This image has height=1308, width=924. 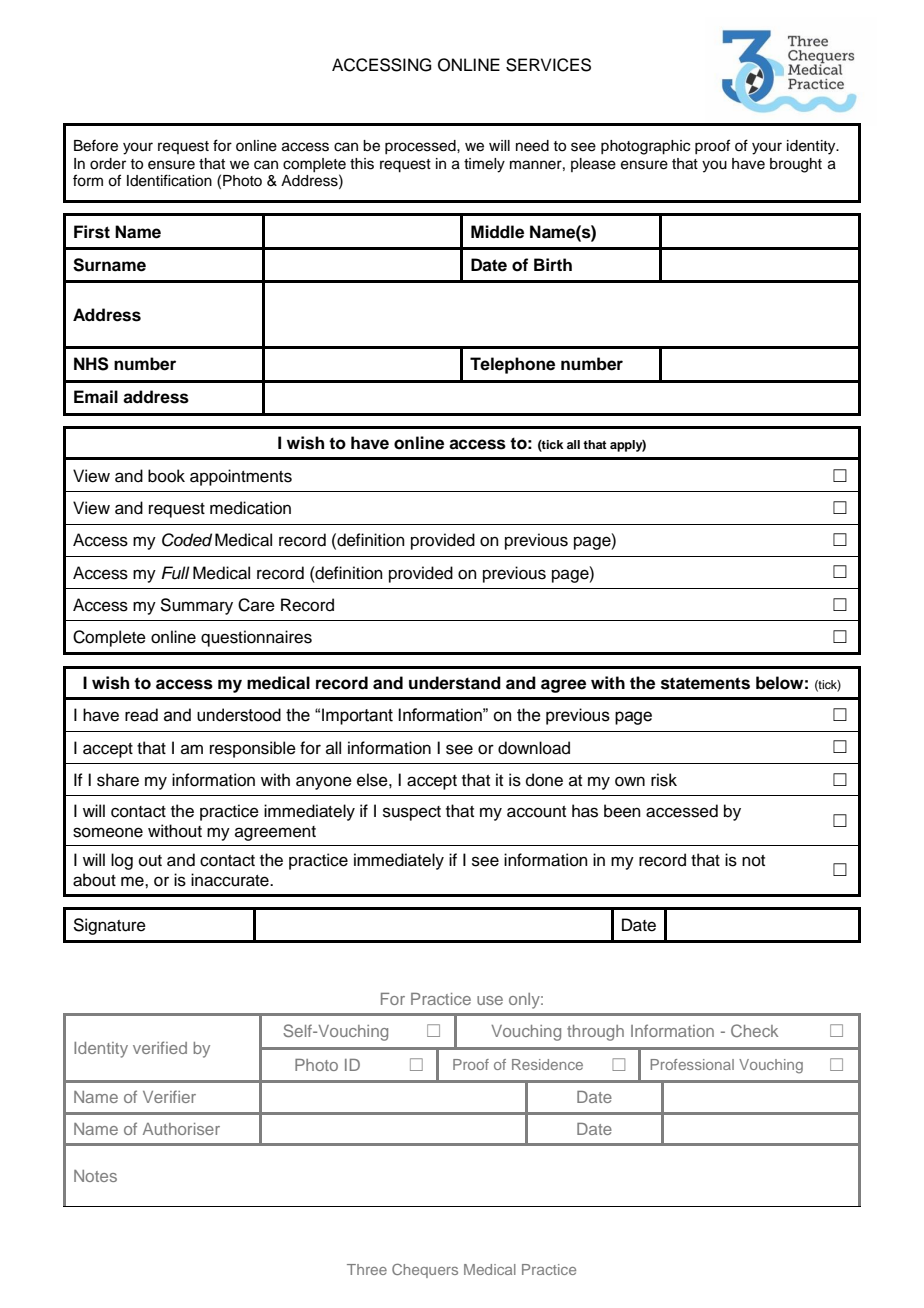 What do you see at coordinates (664, 780) in the image?
I see `risk` at bounding box center [664, 780].
